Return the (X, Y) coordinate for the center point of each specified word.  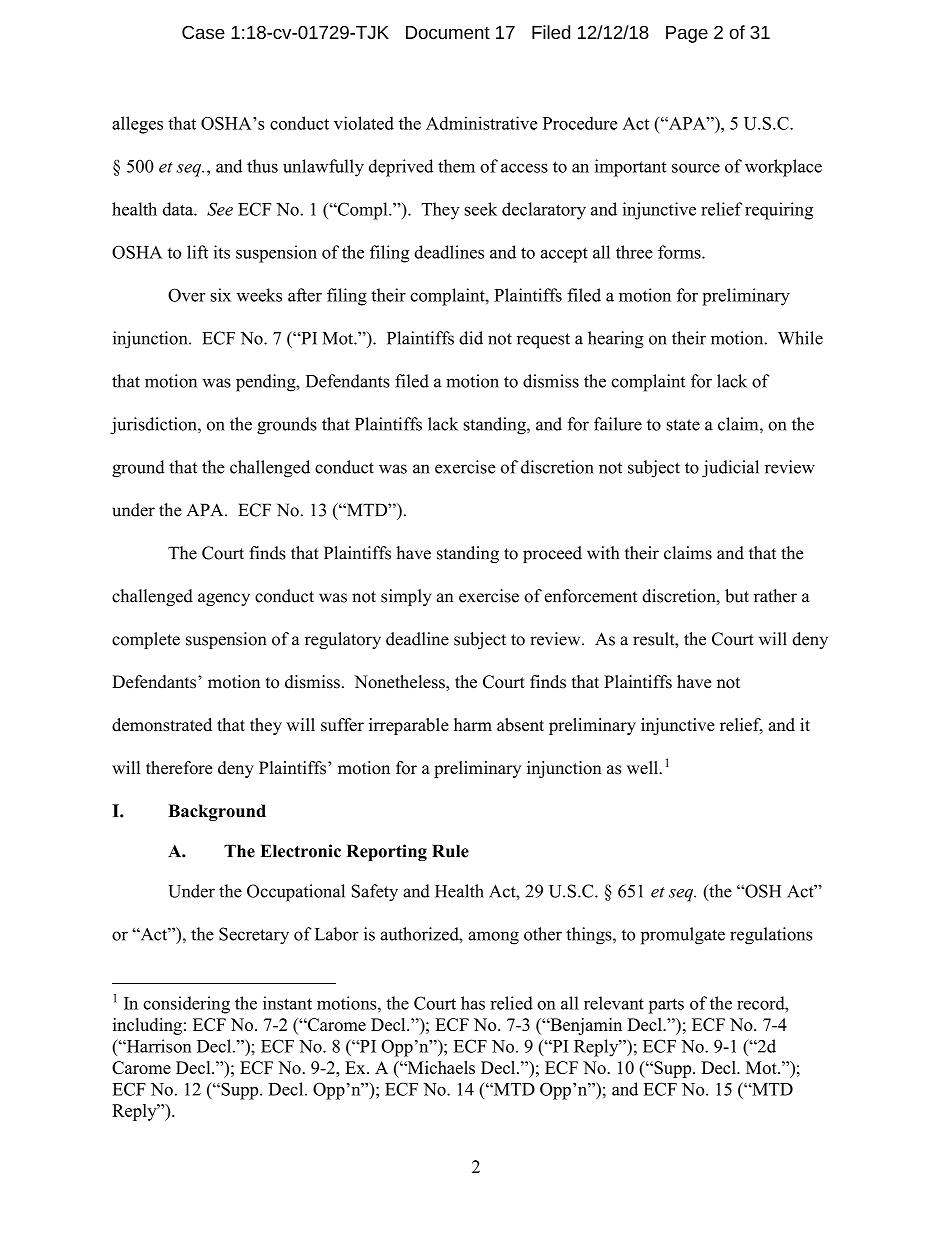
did (471, 338)
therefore (179, 768)
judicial (730, 469)
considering (186, 1005)
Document (448, 32)
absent (520, 725)
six (221, 295)
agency (224, 599)
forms (680, 252)
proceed (552, 554)
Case (203, 32)
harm (473, 724)
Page (687, 34)
